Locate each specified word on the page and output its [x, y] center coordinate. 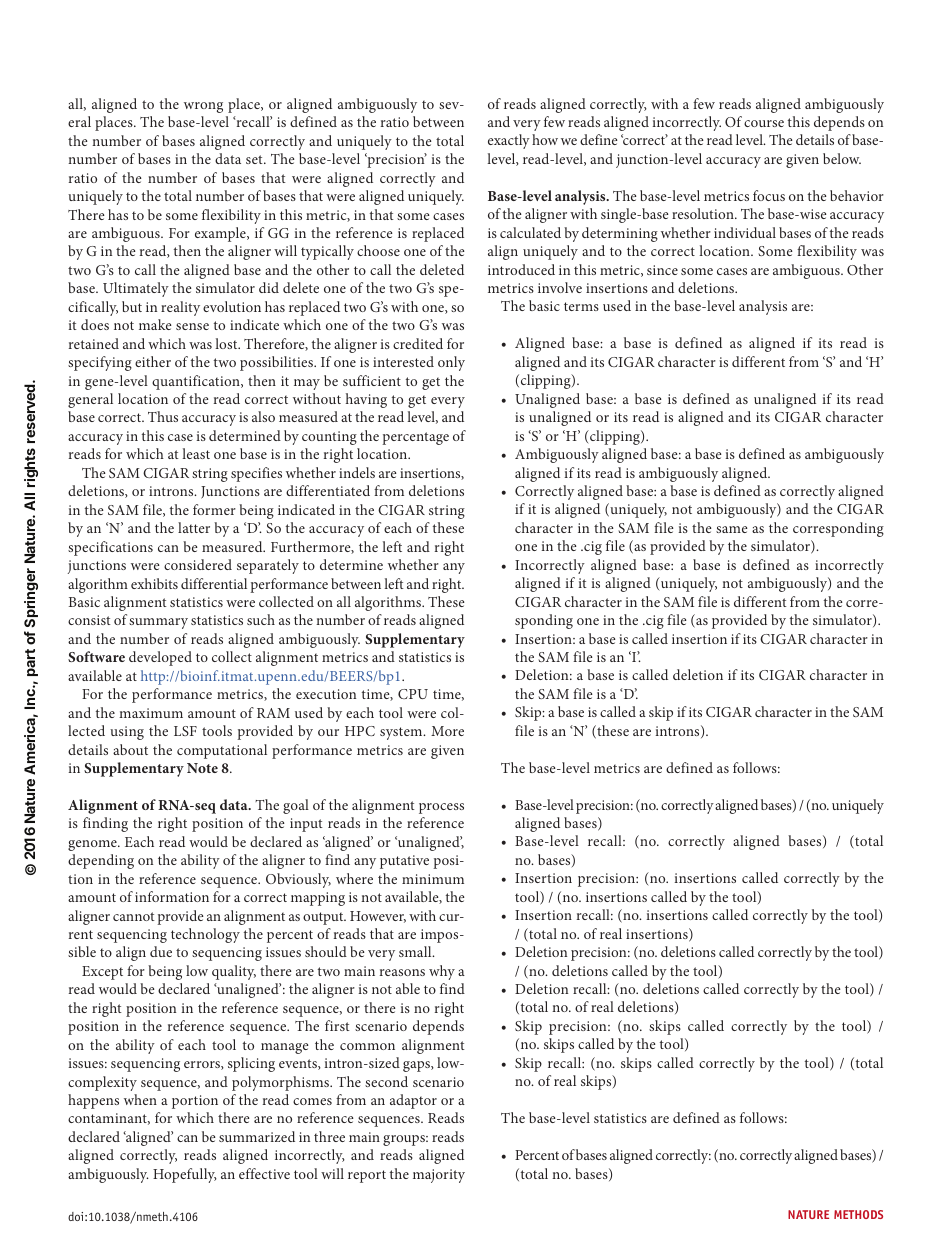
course [764, 123]
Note [202, 768]
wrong [203, 107]
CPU [413, 694]
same [732, 529]
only [451, 363]
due [161, 951]
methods [858, 1214]
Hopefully [185, 1175]
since [662, 270]
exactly [509, 141]
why [442, 972]
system [402, 733]
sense [192, 326]
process [441, 808]
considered [198, 564]
